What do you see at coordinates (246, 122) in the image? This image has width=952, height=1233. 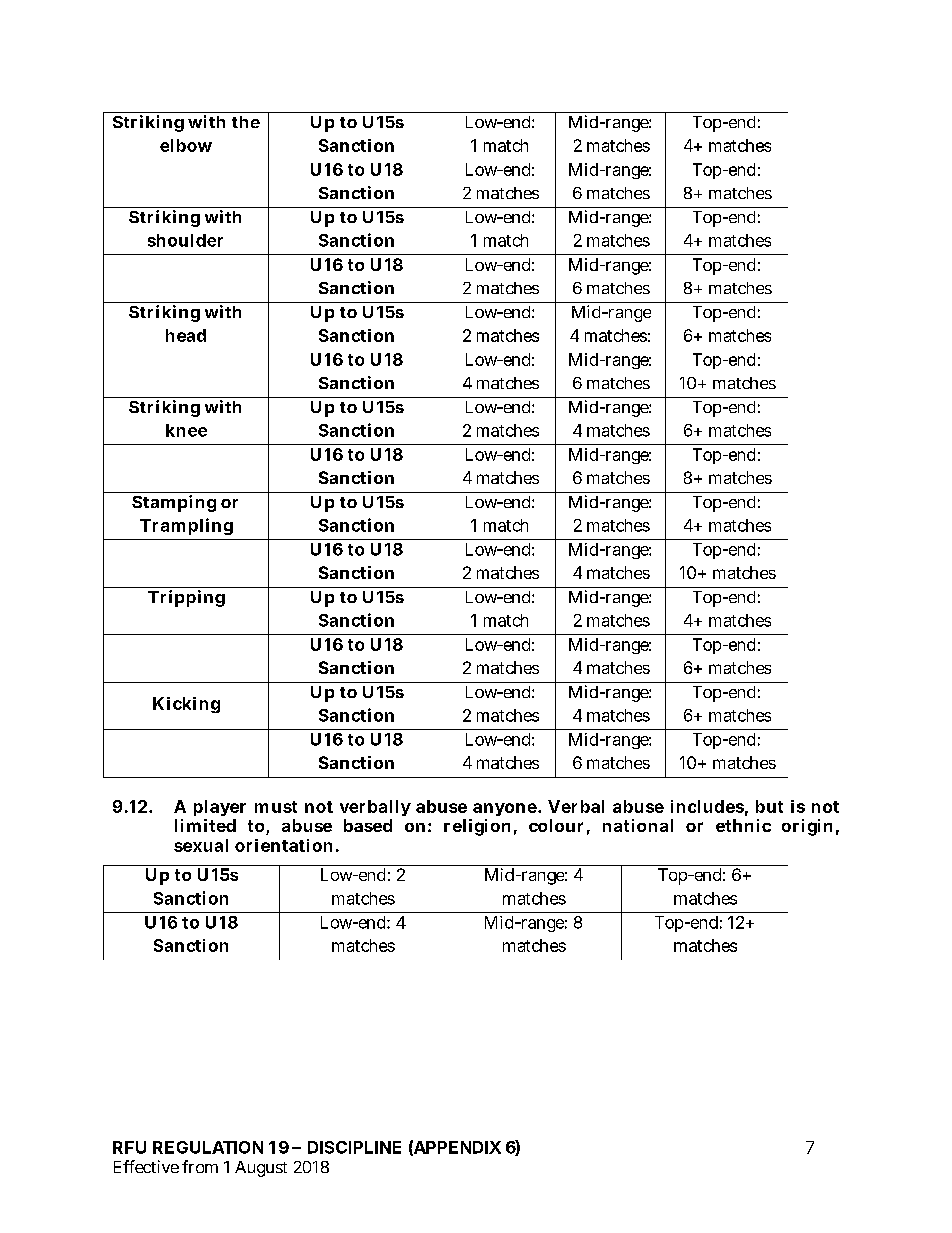 I see `the` at bounding box center [246, 122].
